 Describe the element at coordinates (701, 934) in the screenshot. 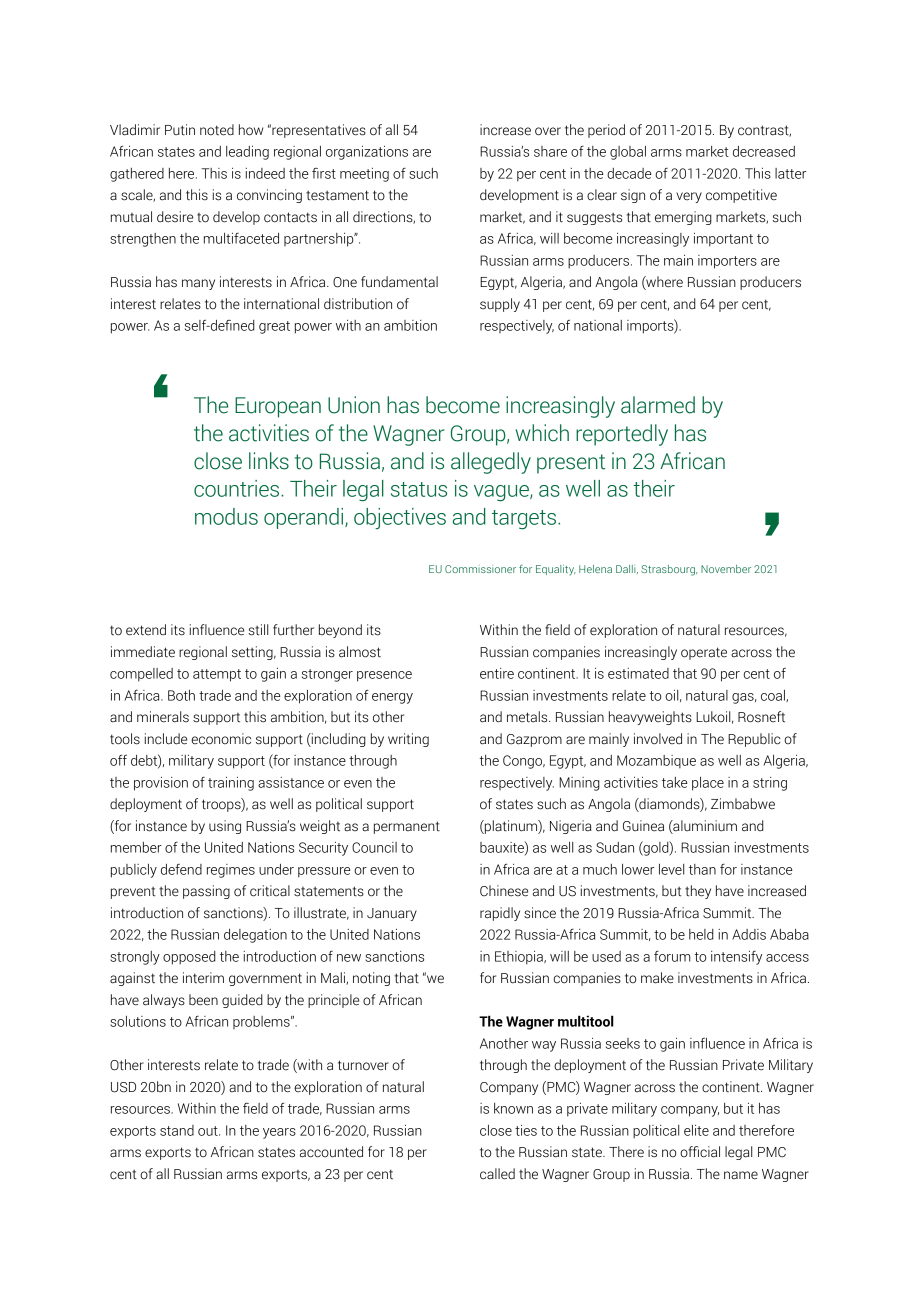

I see `held` at that location.
